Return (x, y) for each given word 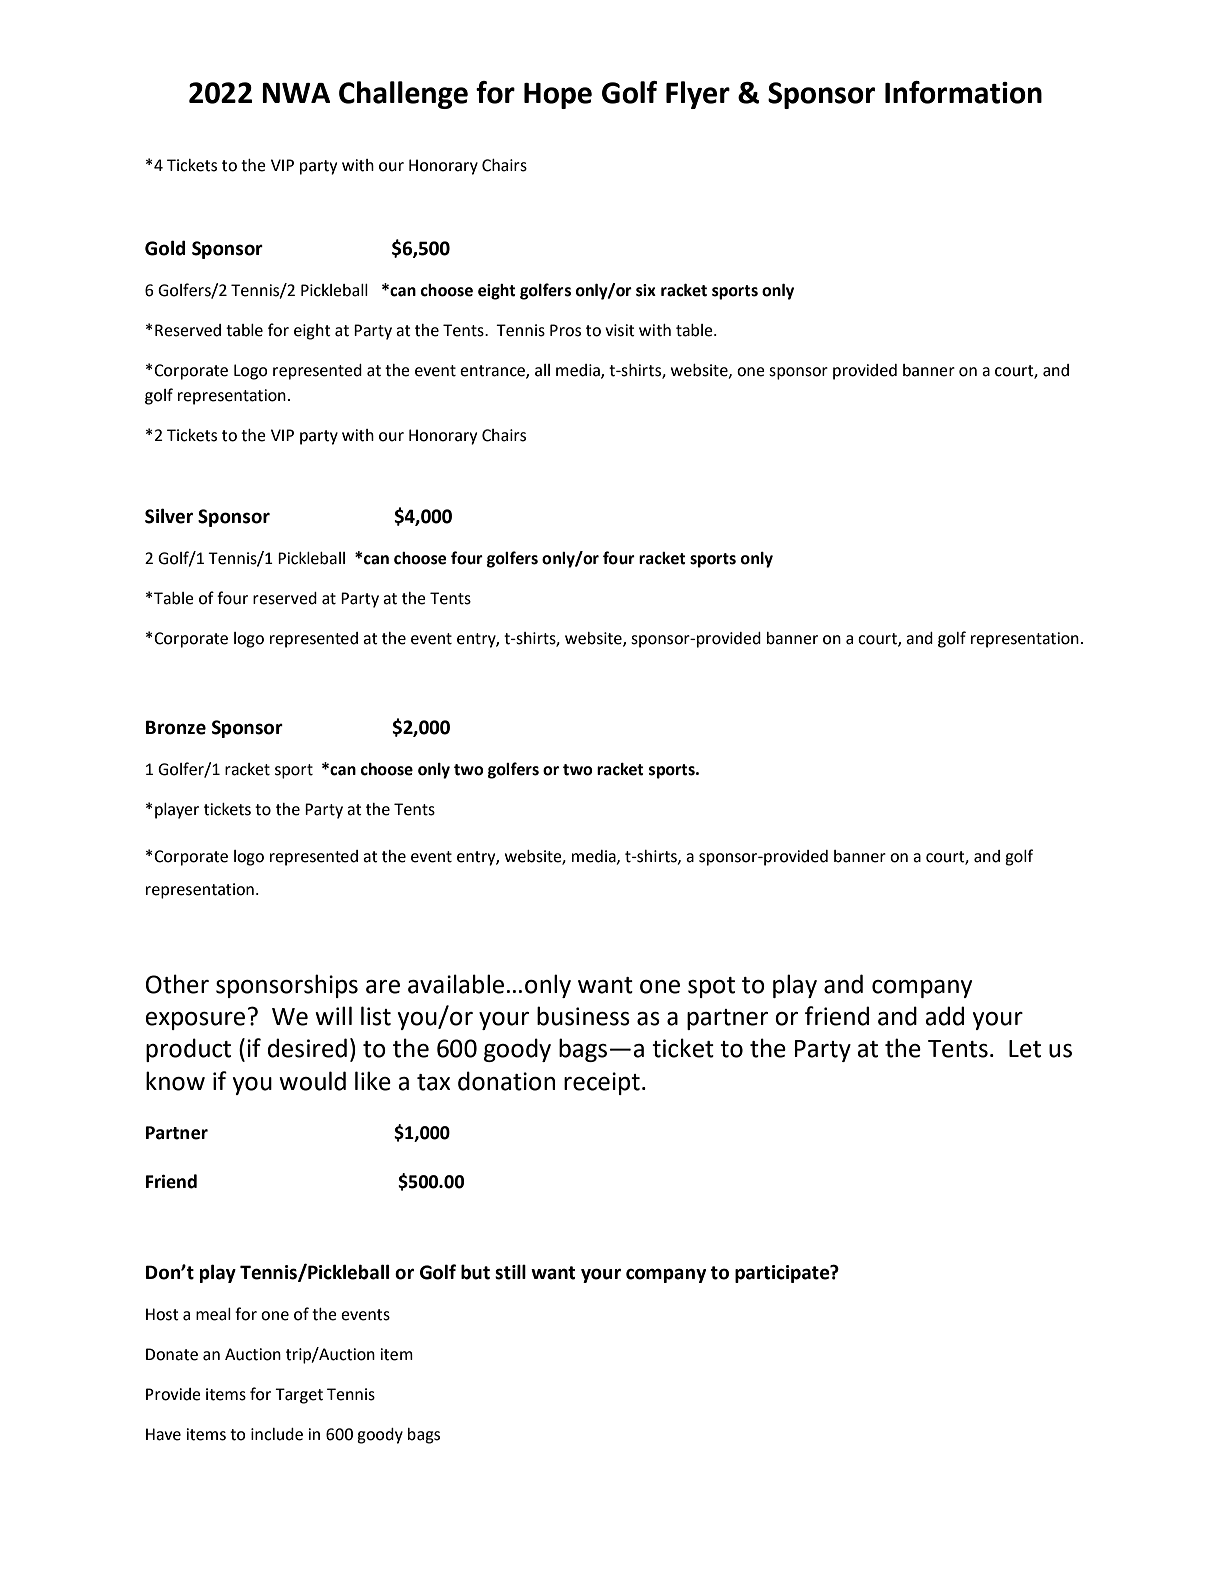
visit (620, 330)
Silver (169, 516)
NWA (296, 93)
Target (299, 1396)
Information (963, 92)
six (646, 290)
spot (711, 987)
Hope (558, 96)
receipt (602, 1083)
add (944, 1016)
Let (1025, 1049)
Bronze (176, 727)
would (312, 1081)
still (510, 1272)
